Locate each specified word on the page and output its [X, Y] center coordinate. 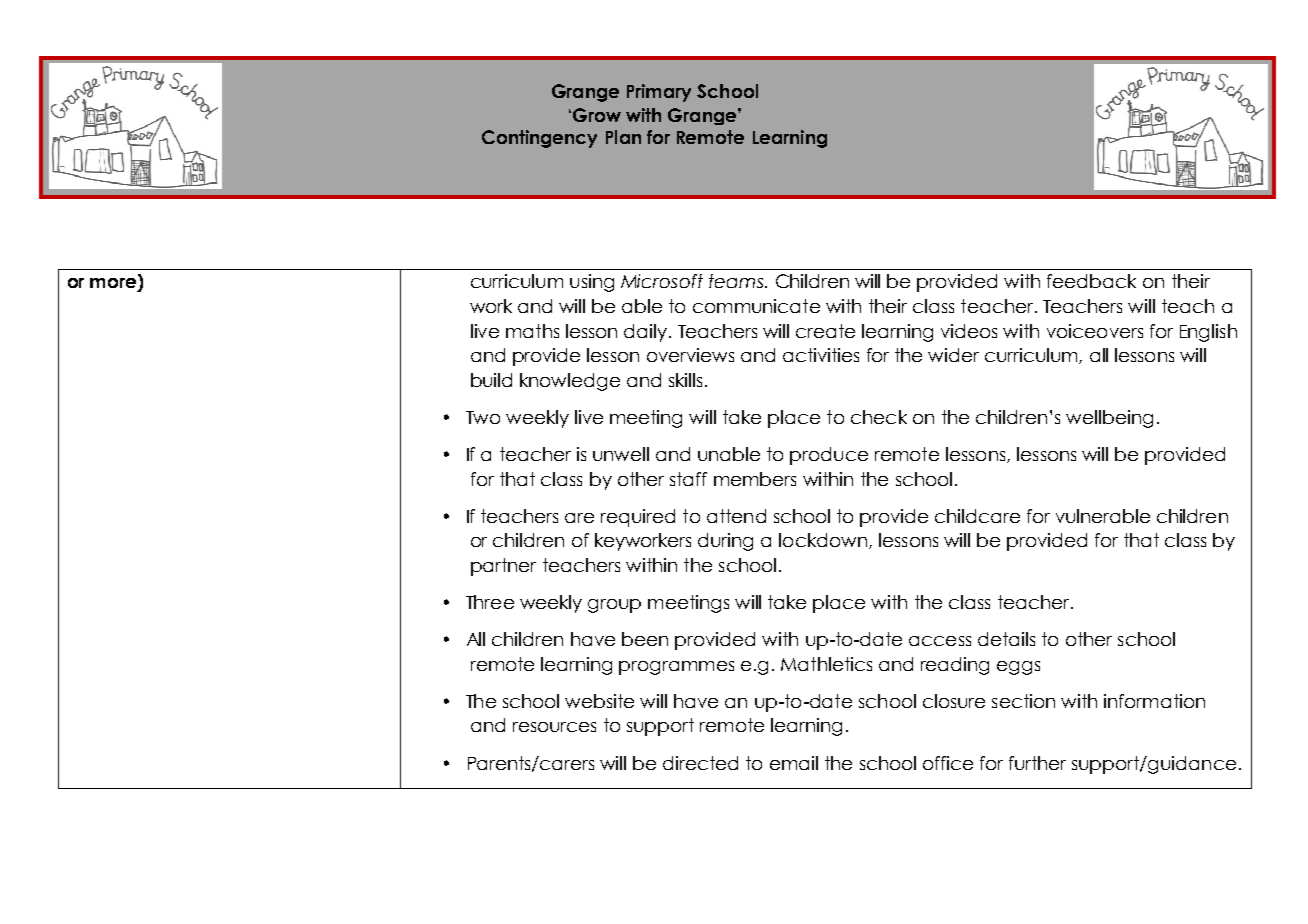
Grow [597, 115]
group [614, 606]
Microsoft [662, 281]
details [1006, 639]
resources [554, 727]
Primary [659, 93]
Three [490, 602]
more [114, 284]
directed [700, 763]
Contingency [539, 139]
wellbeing [1109, 419]
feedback [1091, 281]
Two [483, 417]
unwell [621, 454]
